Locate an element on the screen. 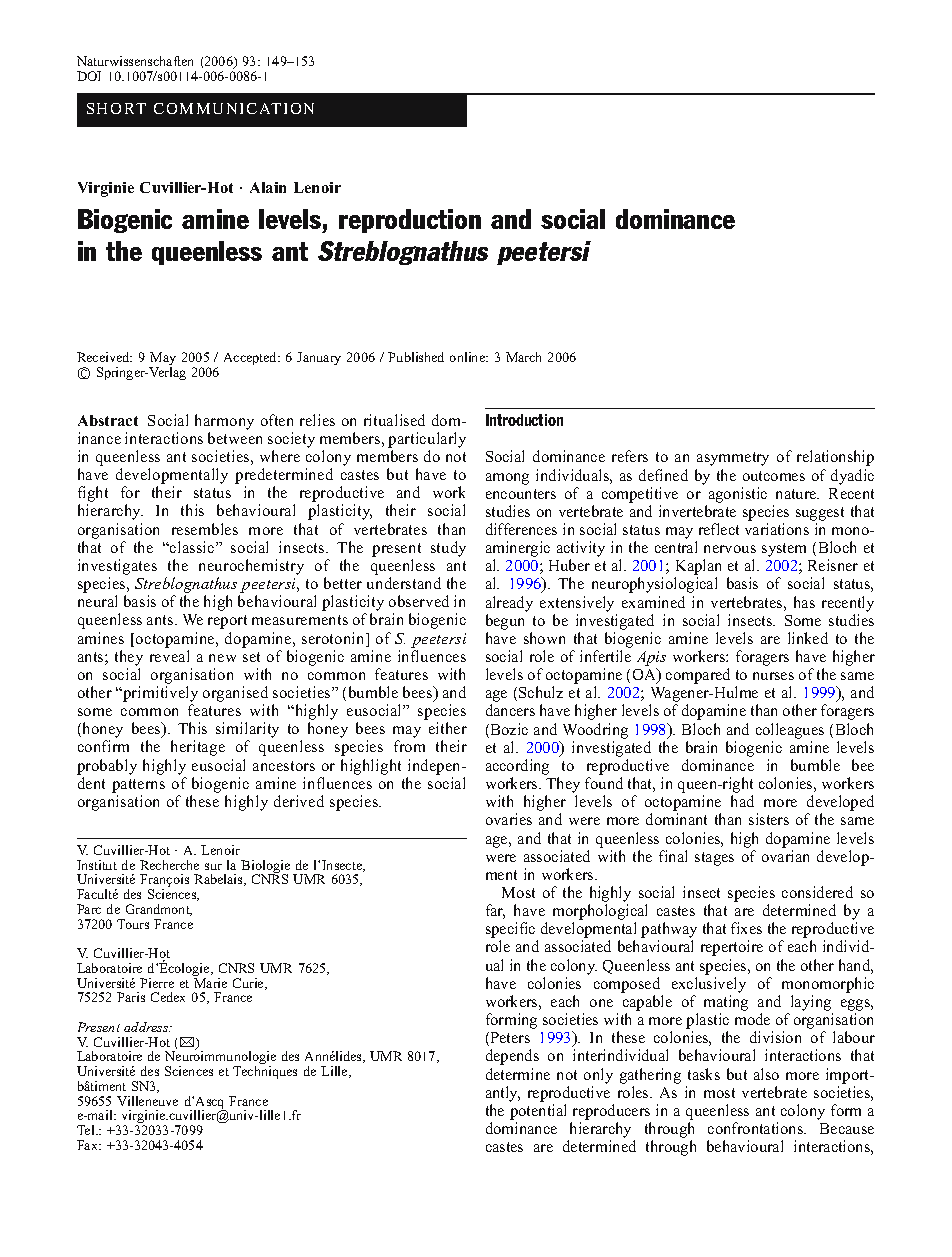 The height and width of the screenshot is (1257, 952). DOI is located at coordinates (89, 76).
